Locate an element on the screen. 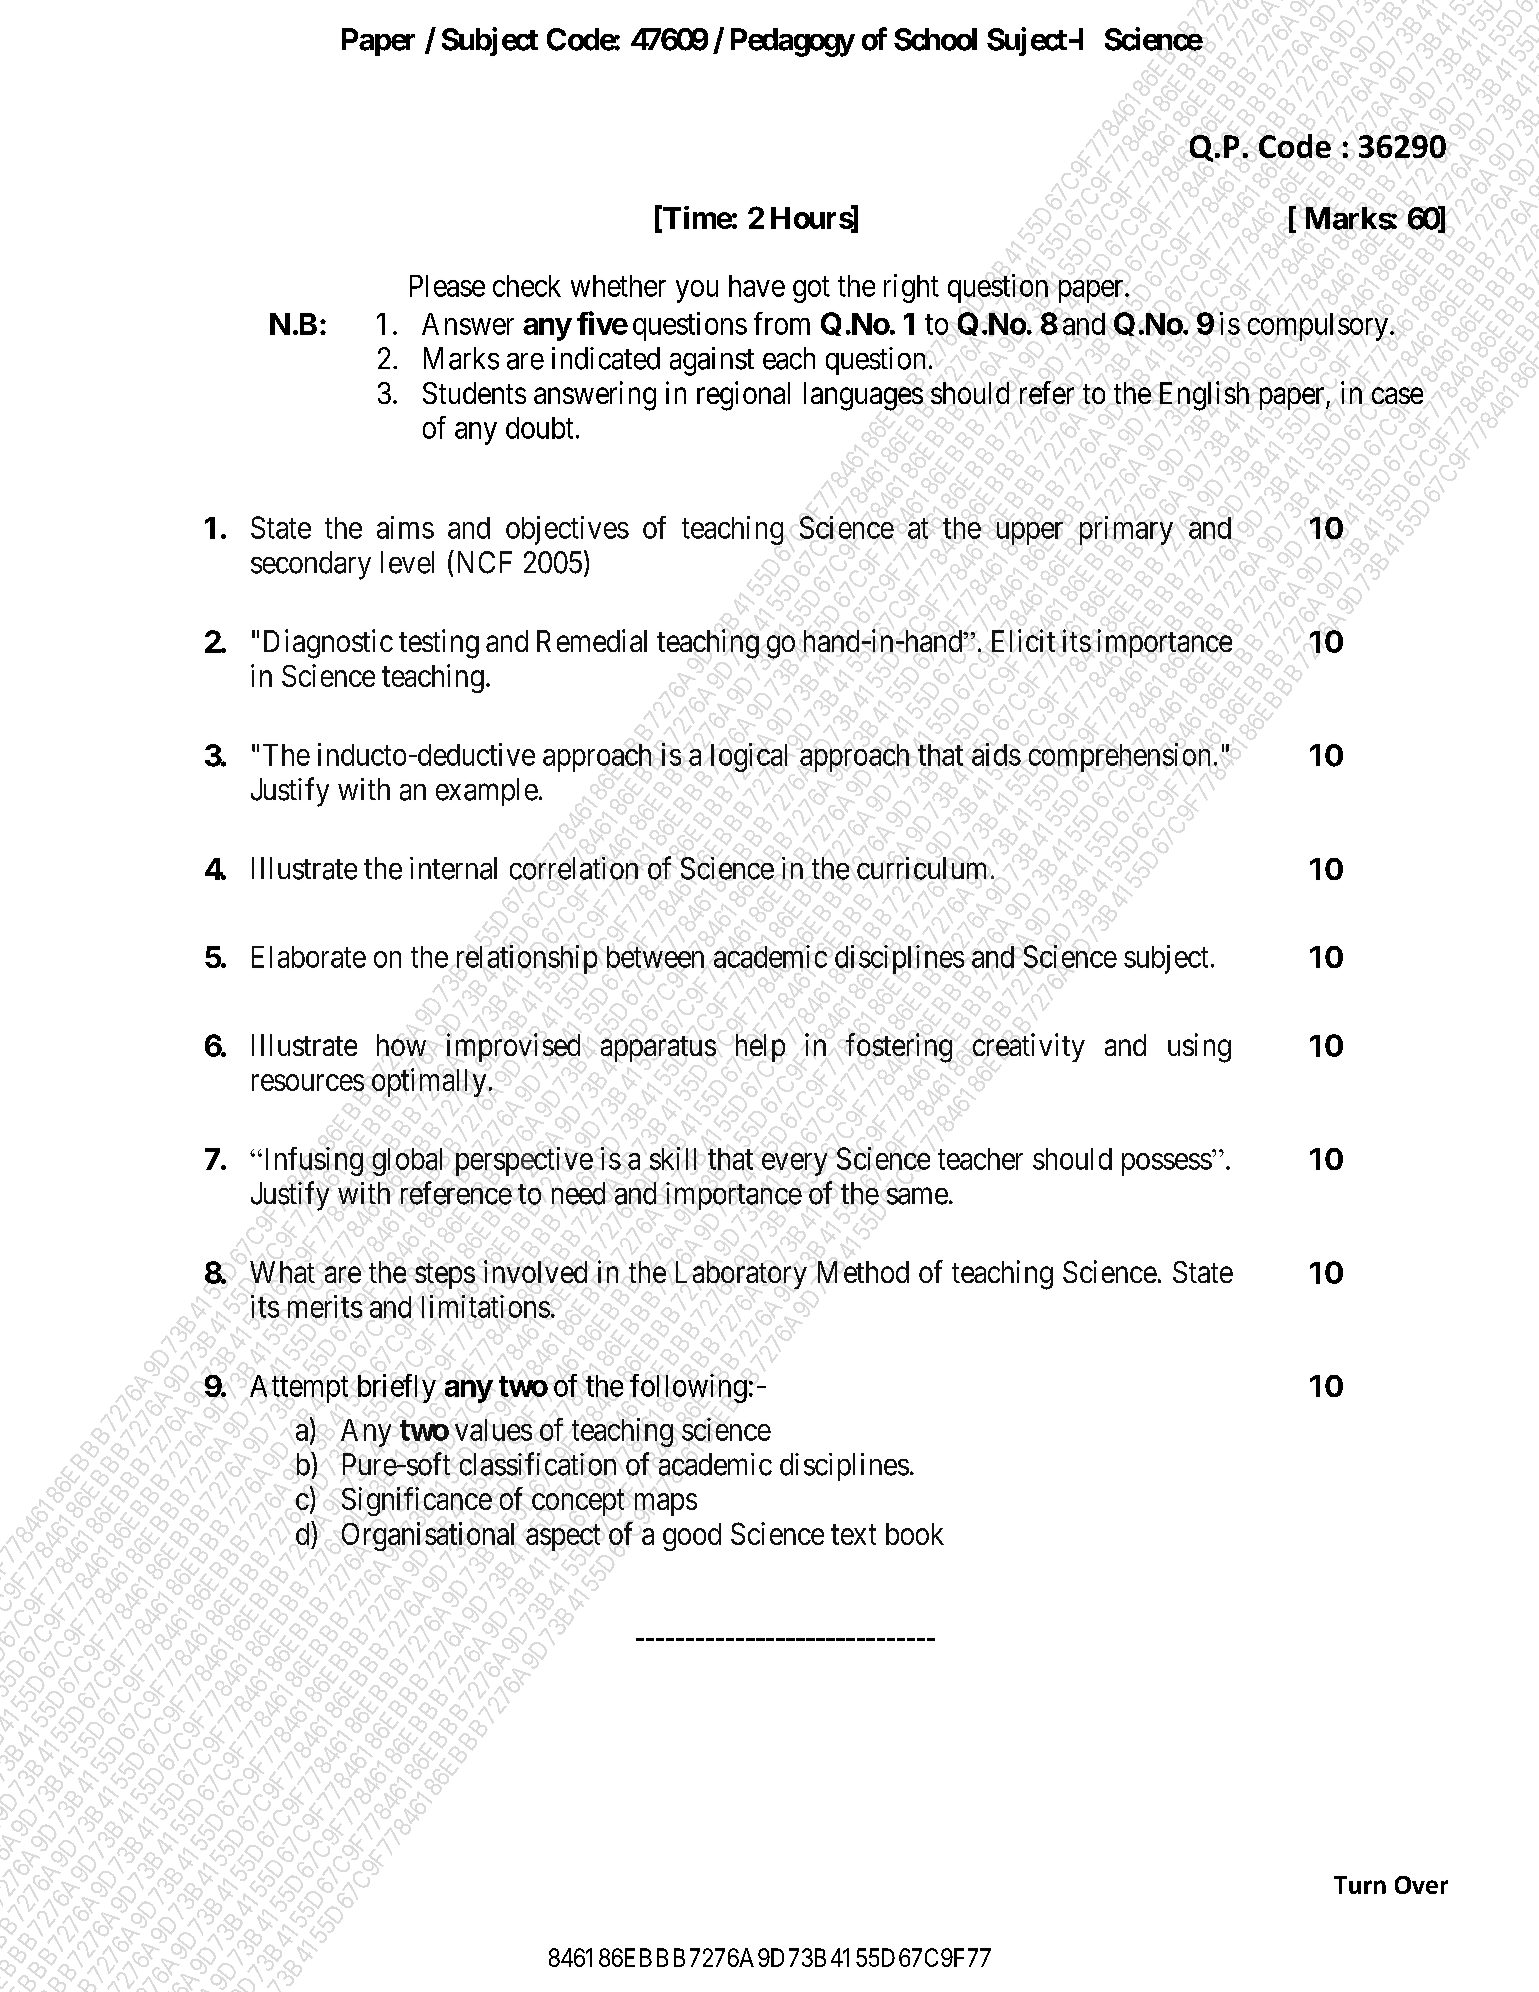 The image size is (1539, 1992). Please is located at coordinates (447, 286).
